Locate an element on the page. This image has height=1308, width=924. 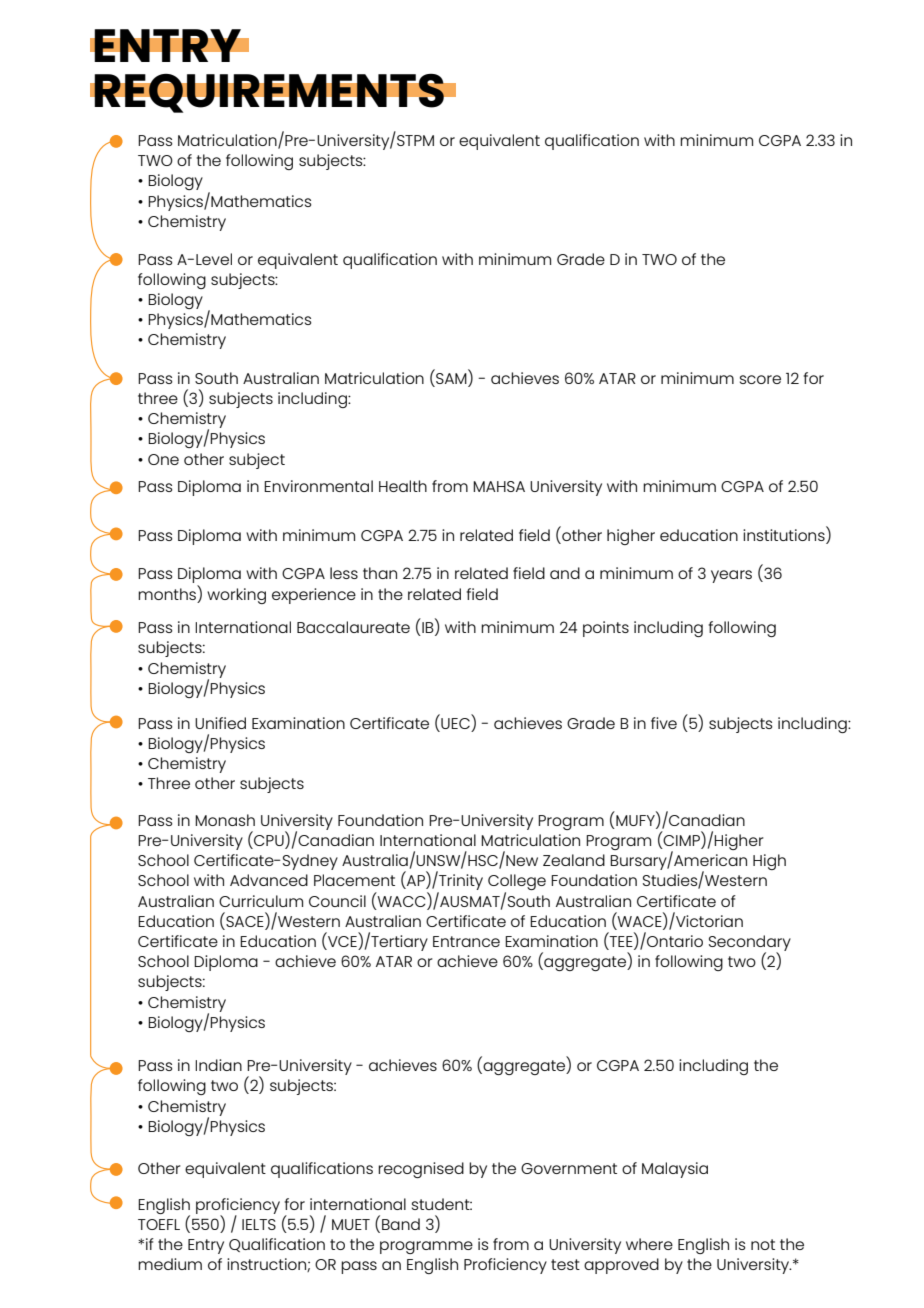
One is located at coordinates (163, 459).
